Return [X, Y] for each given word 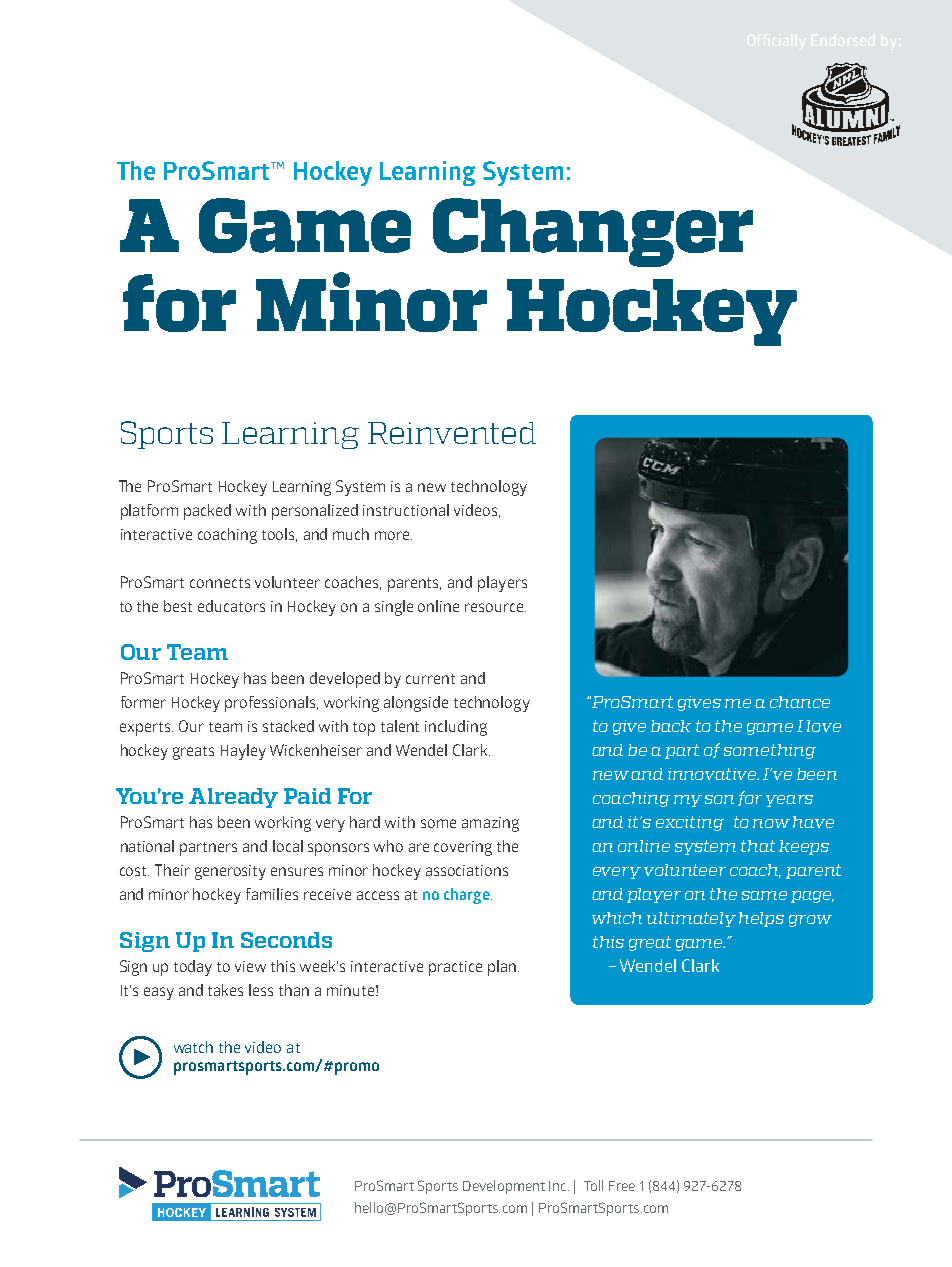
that [758, 846]
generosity [230, 872]
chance [800, 702]
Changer [593, 232]
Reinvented [452, 433]
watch [193, 1047]
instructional [406, 510]
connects [220, 583]
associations [467, 870]
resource [495, 607]
